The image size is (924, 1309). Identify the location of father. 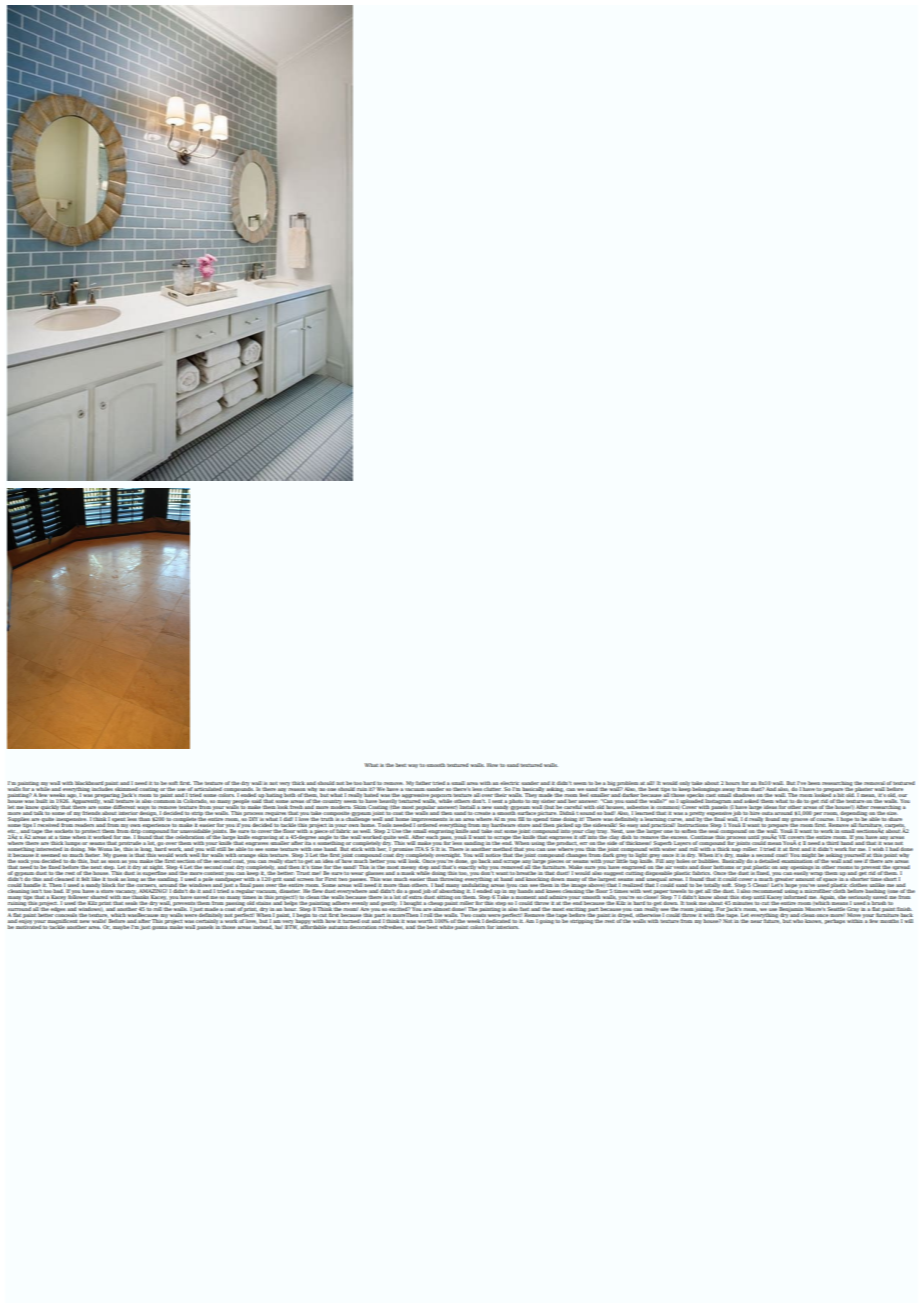
(423, 783).
